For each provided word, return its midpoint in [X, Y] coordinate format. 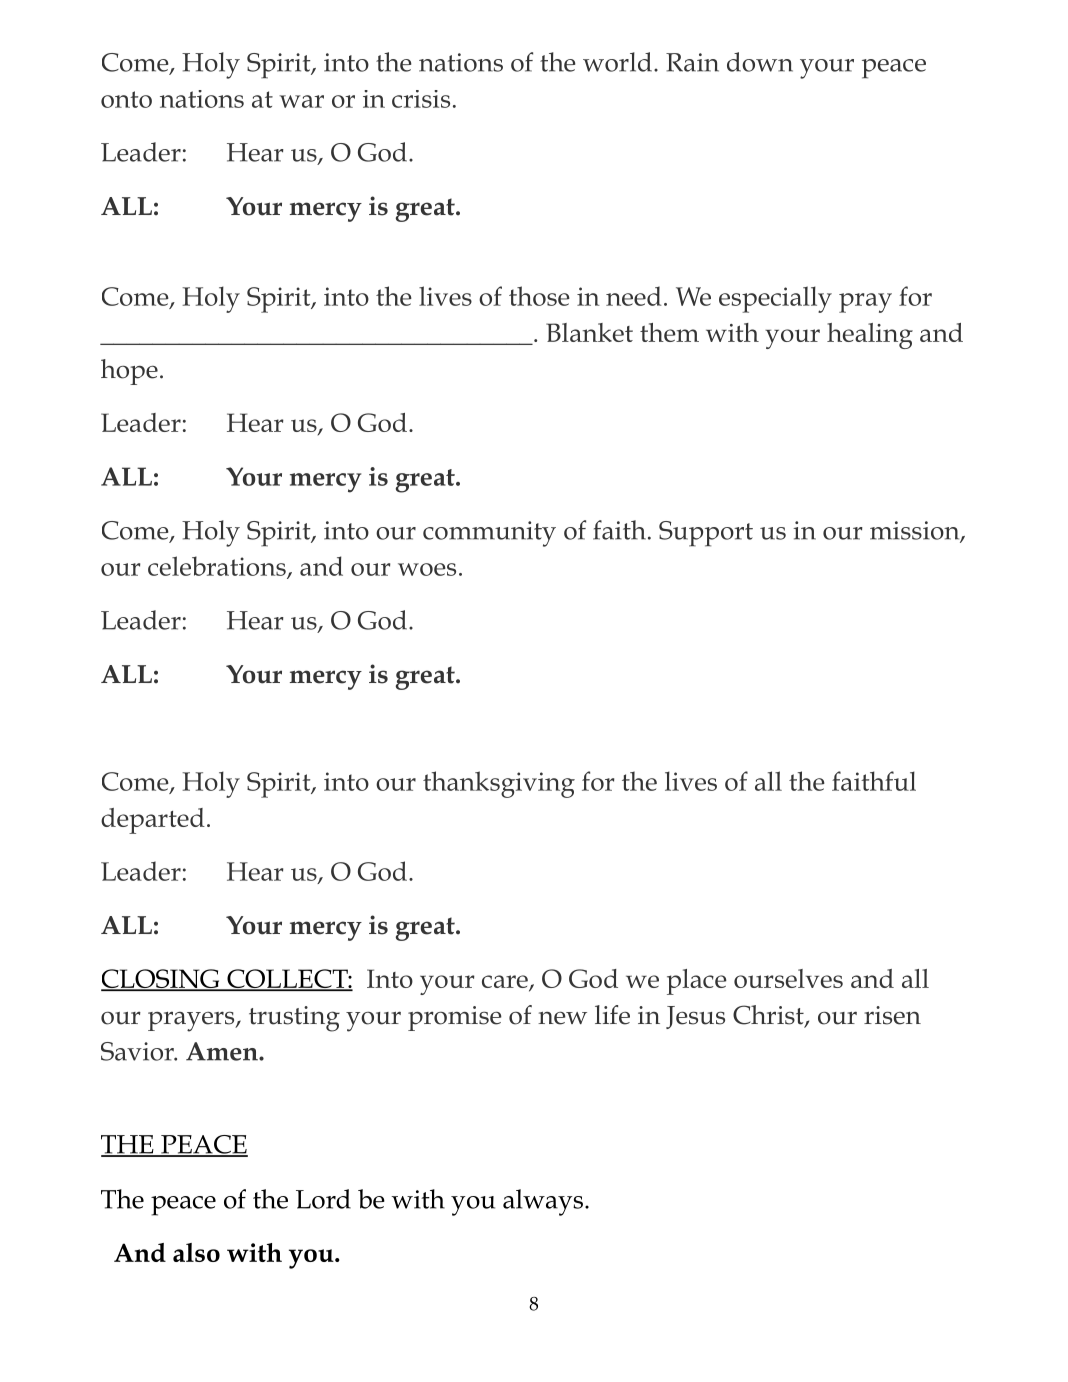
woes [427, 569]
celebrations [218, 567]
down [760, 62]
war [301, 101]
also [196, 1252]
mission [915, 531]
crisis [421, 99]
